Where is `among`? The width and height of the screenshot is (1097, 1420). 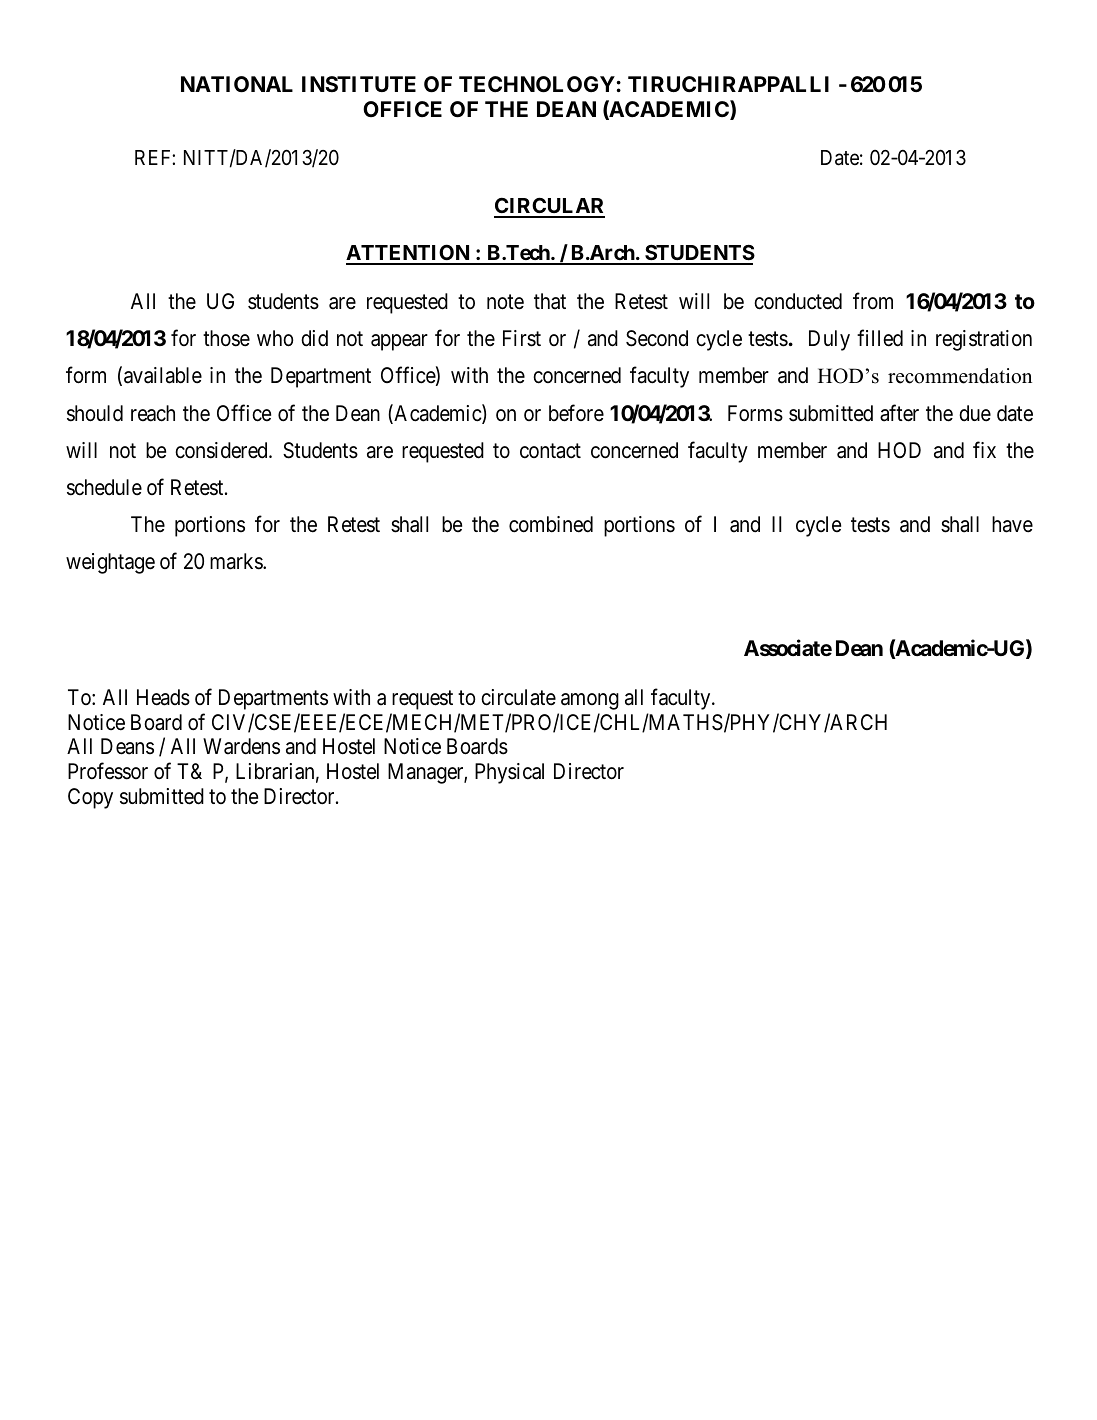
among is located at coordinates (590, 701).
